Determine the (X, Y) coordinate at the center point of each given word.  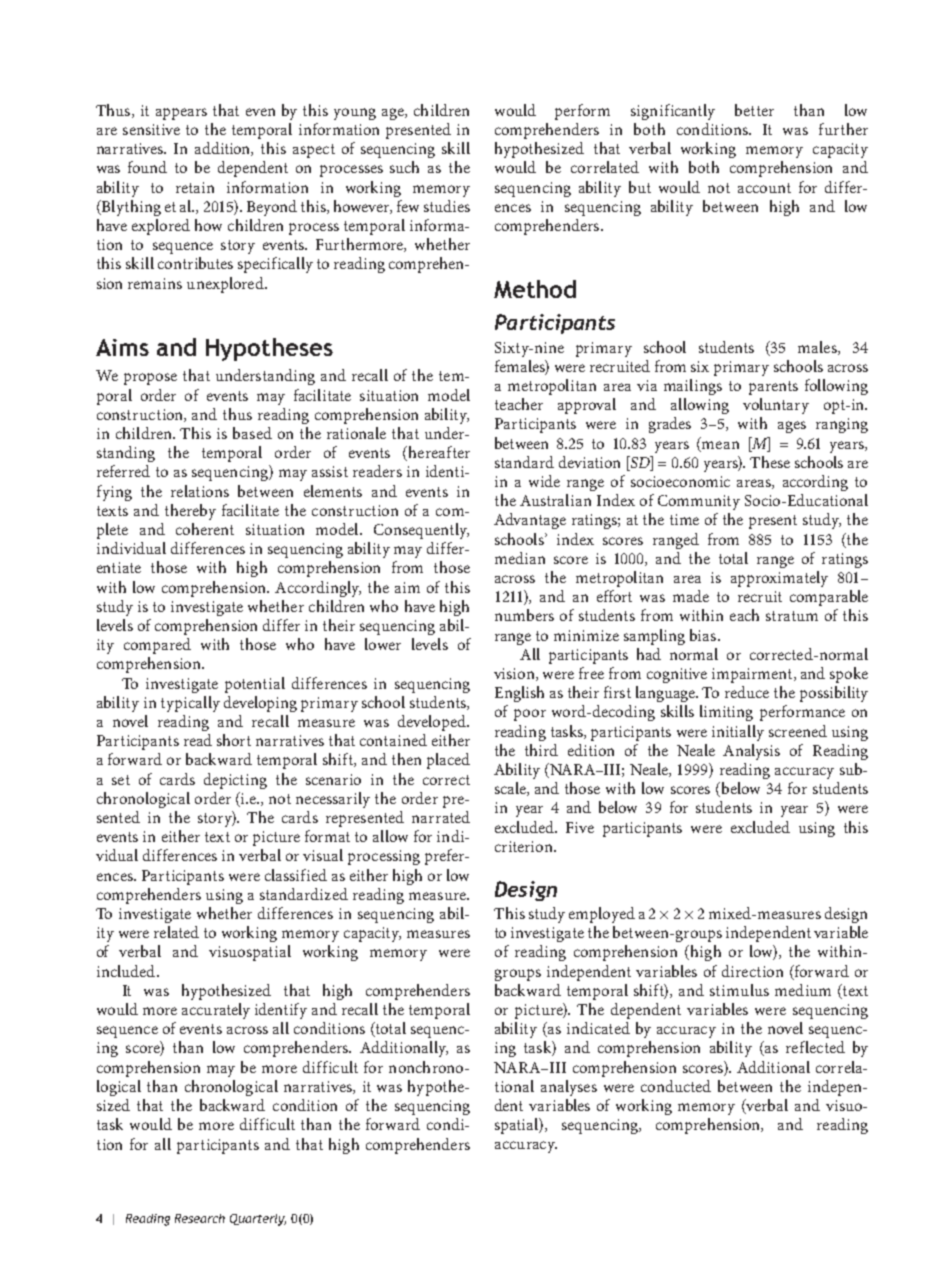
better (754, 110)
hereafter (438, 453)
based (252, 433)
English (519, 694)
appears (181, 114)
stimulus (739, 990)
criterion (525, 846)
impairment (753, 675)
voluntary (776, 406)
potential (255, 685)
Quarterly (258, 1220)
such (404, 167)
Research (200, 1218)
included (127, 971)
